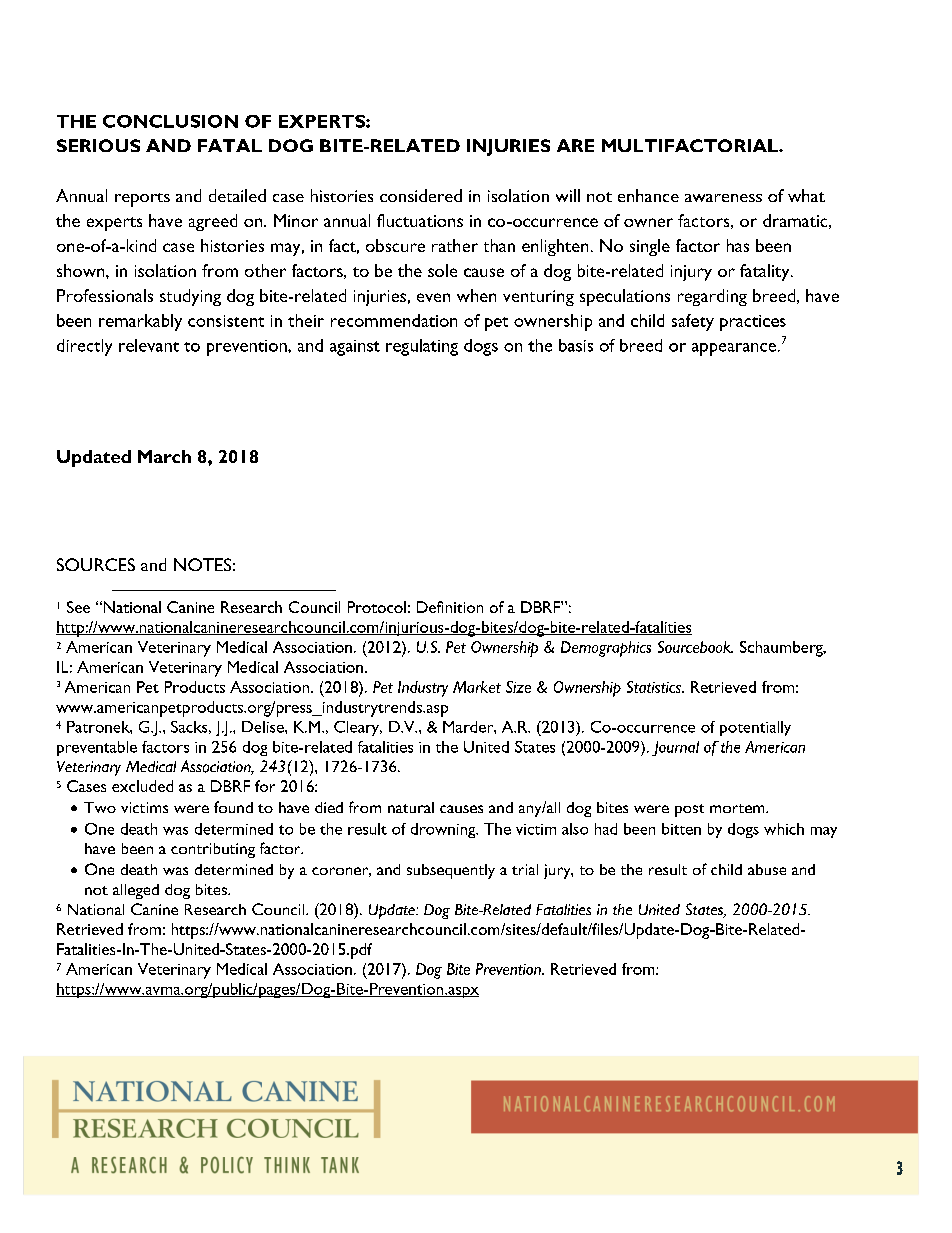 Image resolution: width=952 pixels, height=1233 pixels. I want to click on alleged, so click(136, 891).
